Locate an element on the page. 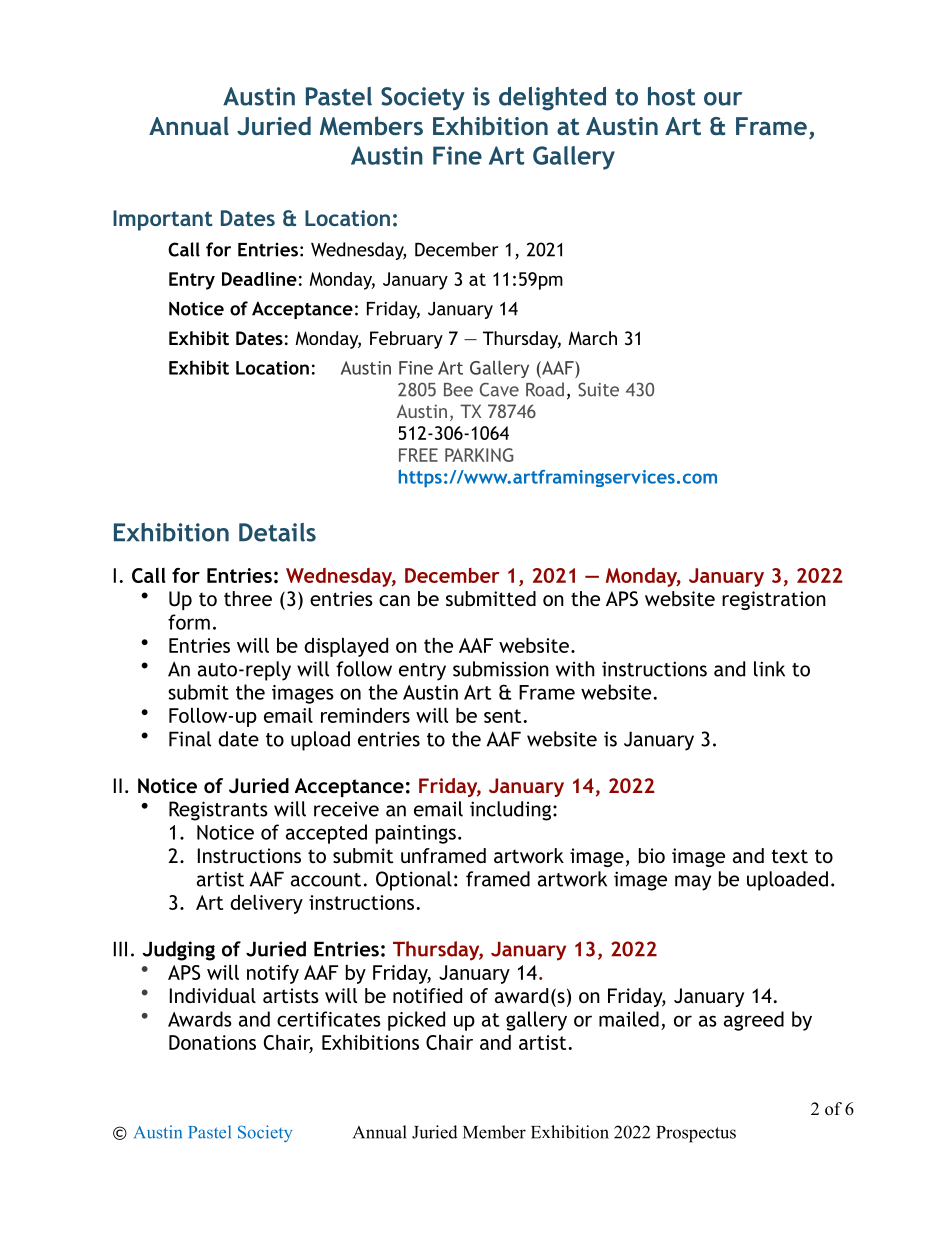 This document has width=952, height=1233. Suite is located at coordinates (598, 389).
